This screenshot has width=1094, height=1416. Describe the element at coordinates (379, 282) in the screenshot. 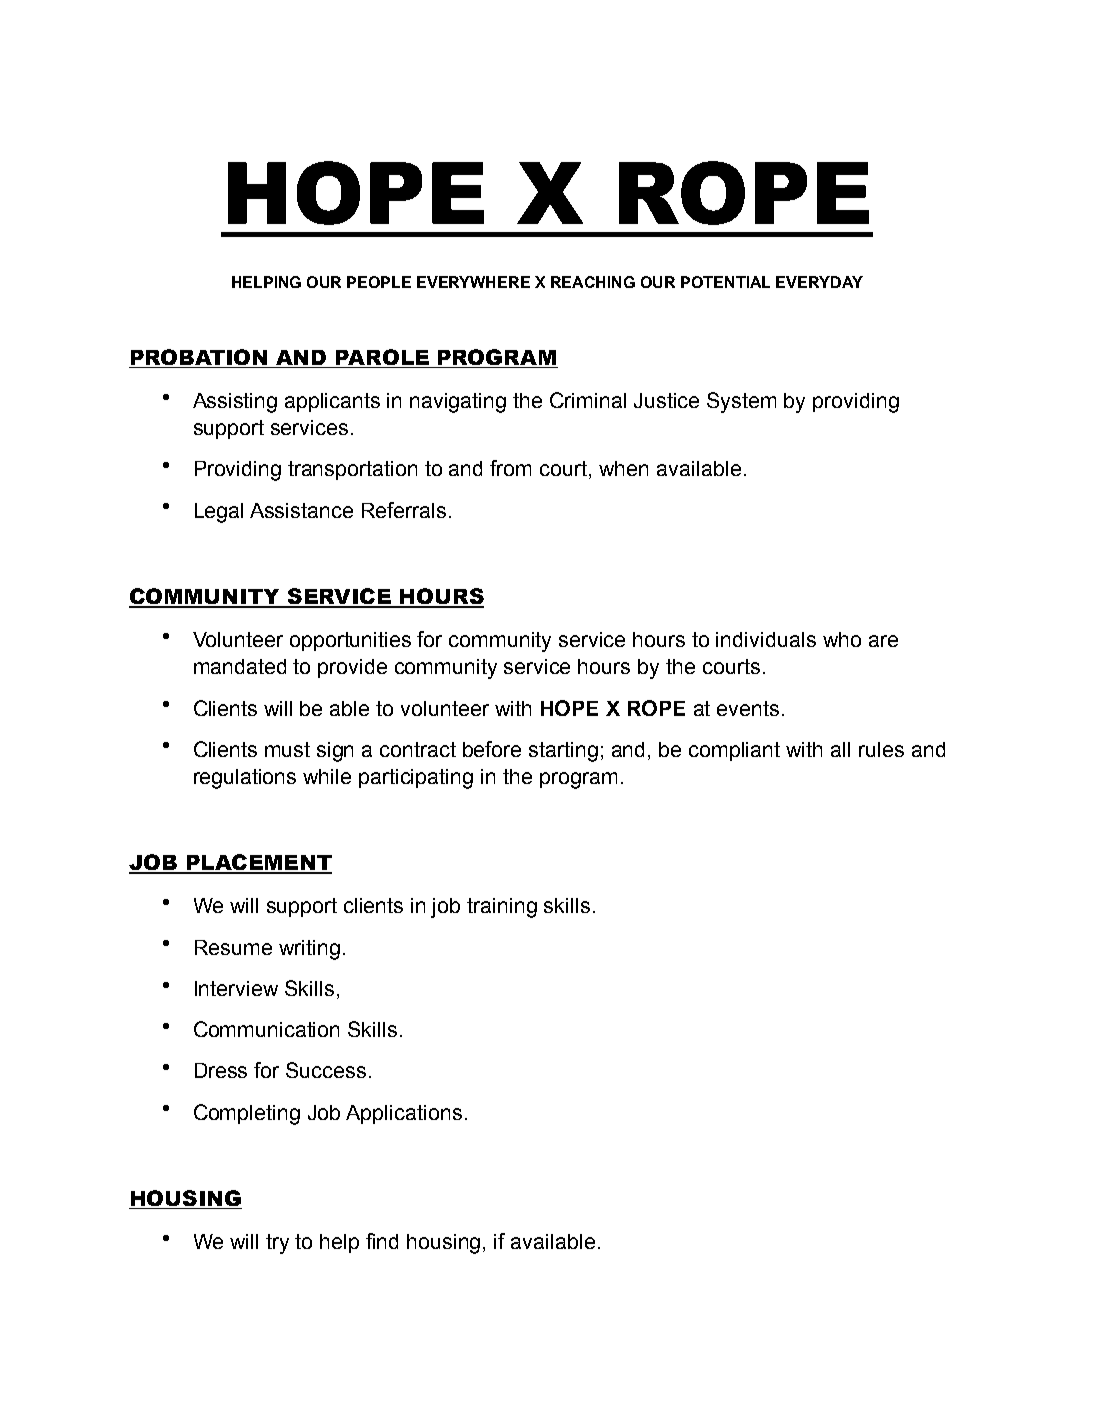

I see `PEOPLE` at that location.
